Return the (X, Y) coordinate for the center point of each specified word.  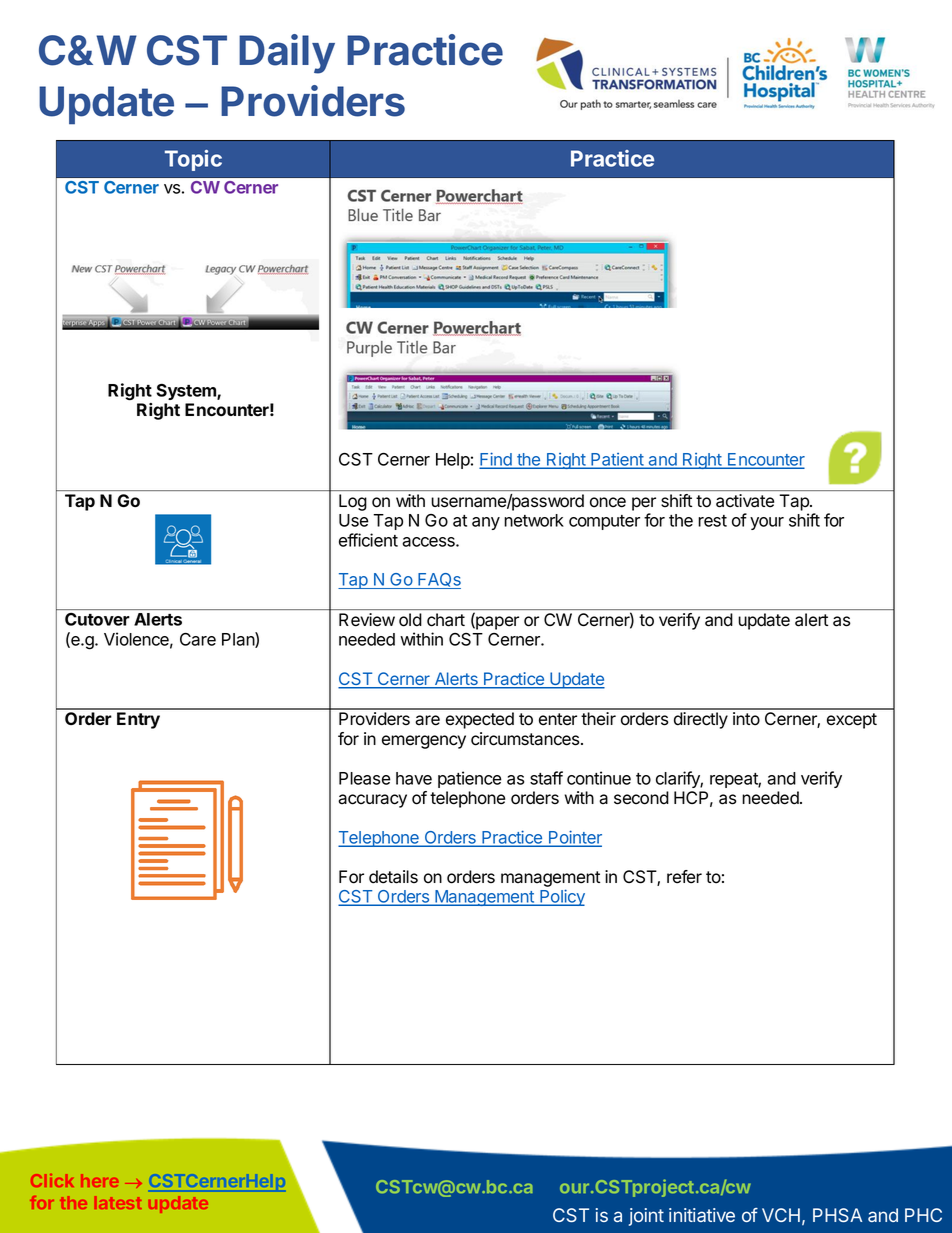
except (852, 721)
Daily (287, 54)
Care (198, 639)
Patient (617, 461)
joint (646, 1217)
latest (118, 1202)
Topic (193, 160)
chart (446, 619)
